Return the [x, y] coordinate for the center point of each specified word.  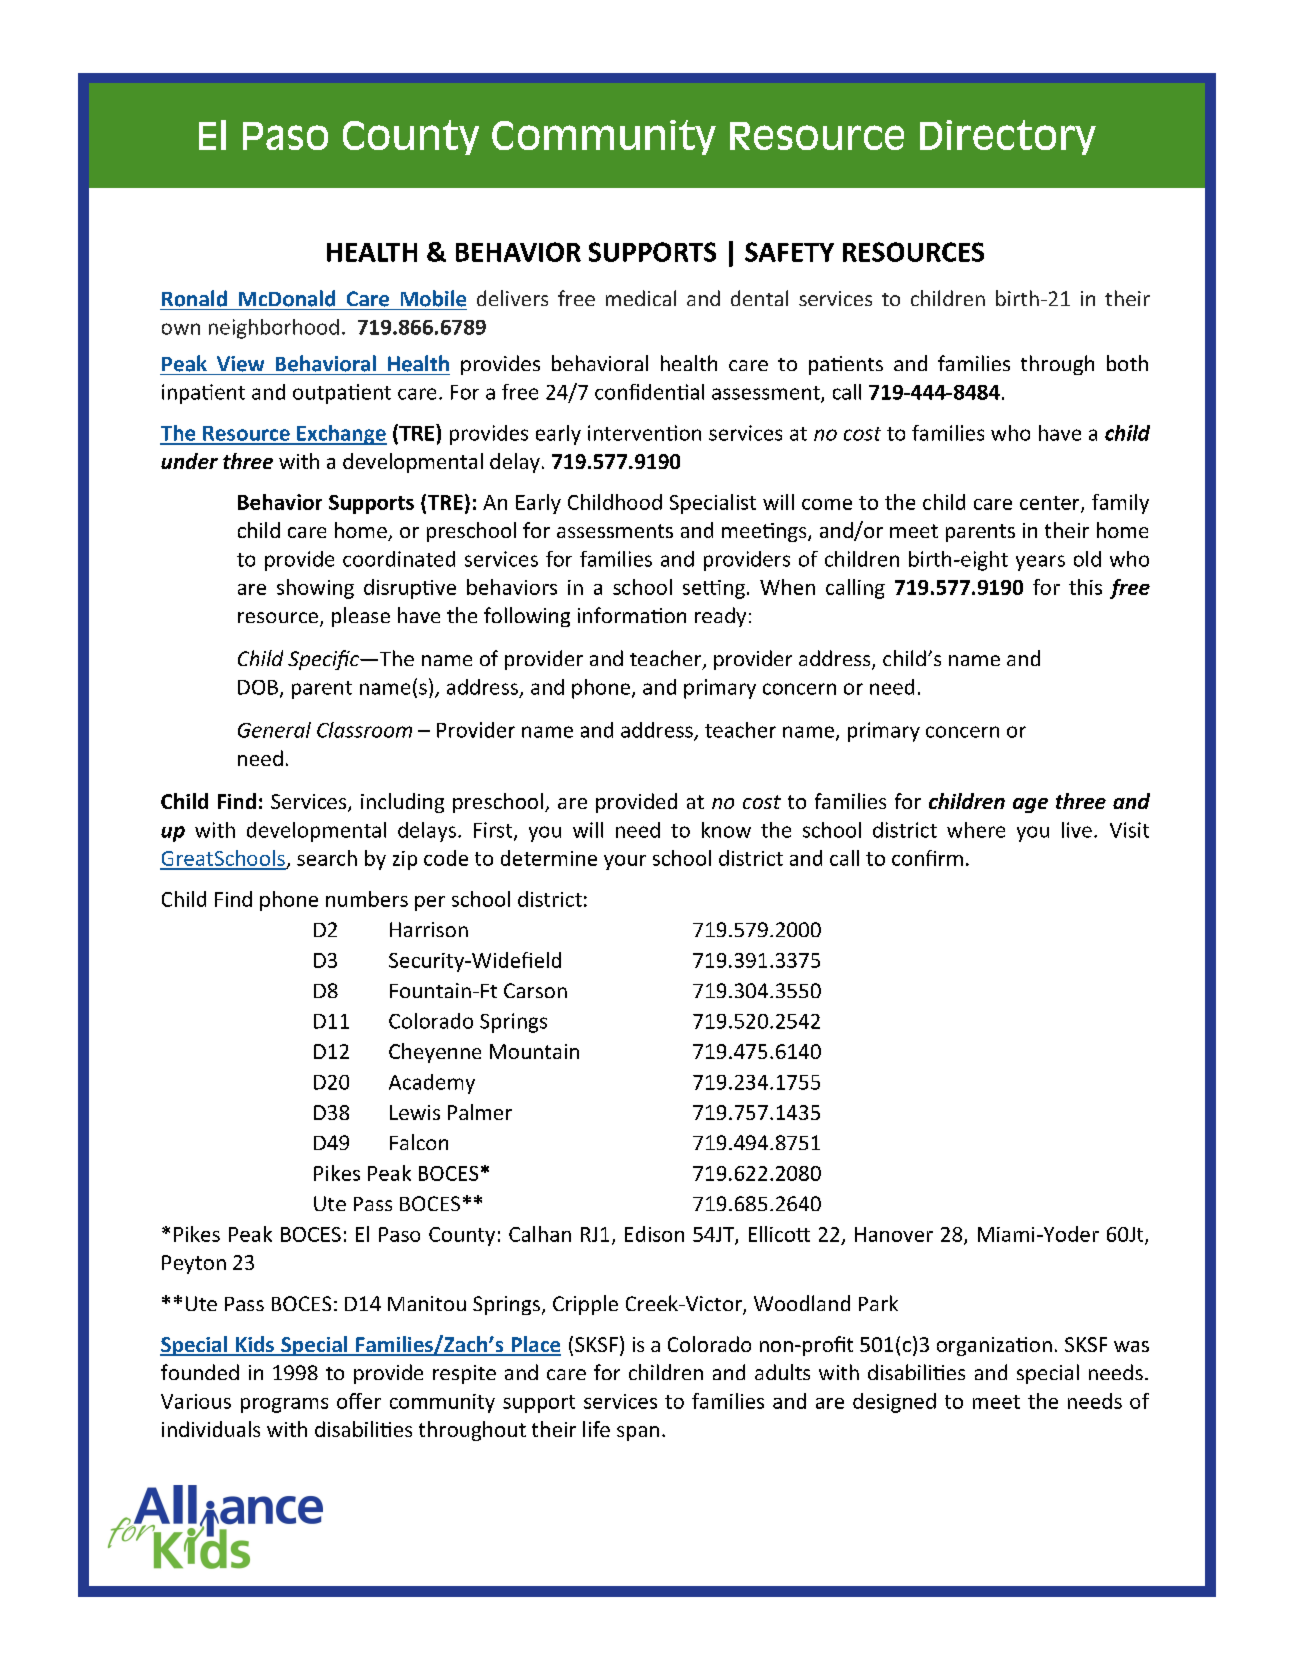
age [1030, 805]
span [638, 1433]
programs [284, 1405]
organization [994, 1346]
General [274, 730]
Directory [1008, 137]
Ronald [194, 298]
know [726, 830]
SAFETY [789, 252]
